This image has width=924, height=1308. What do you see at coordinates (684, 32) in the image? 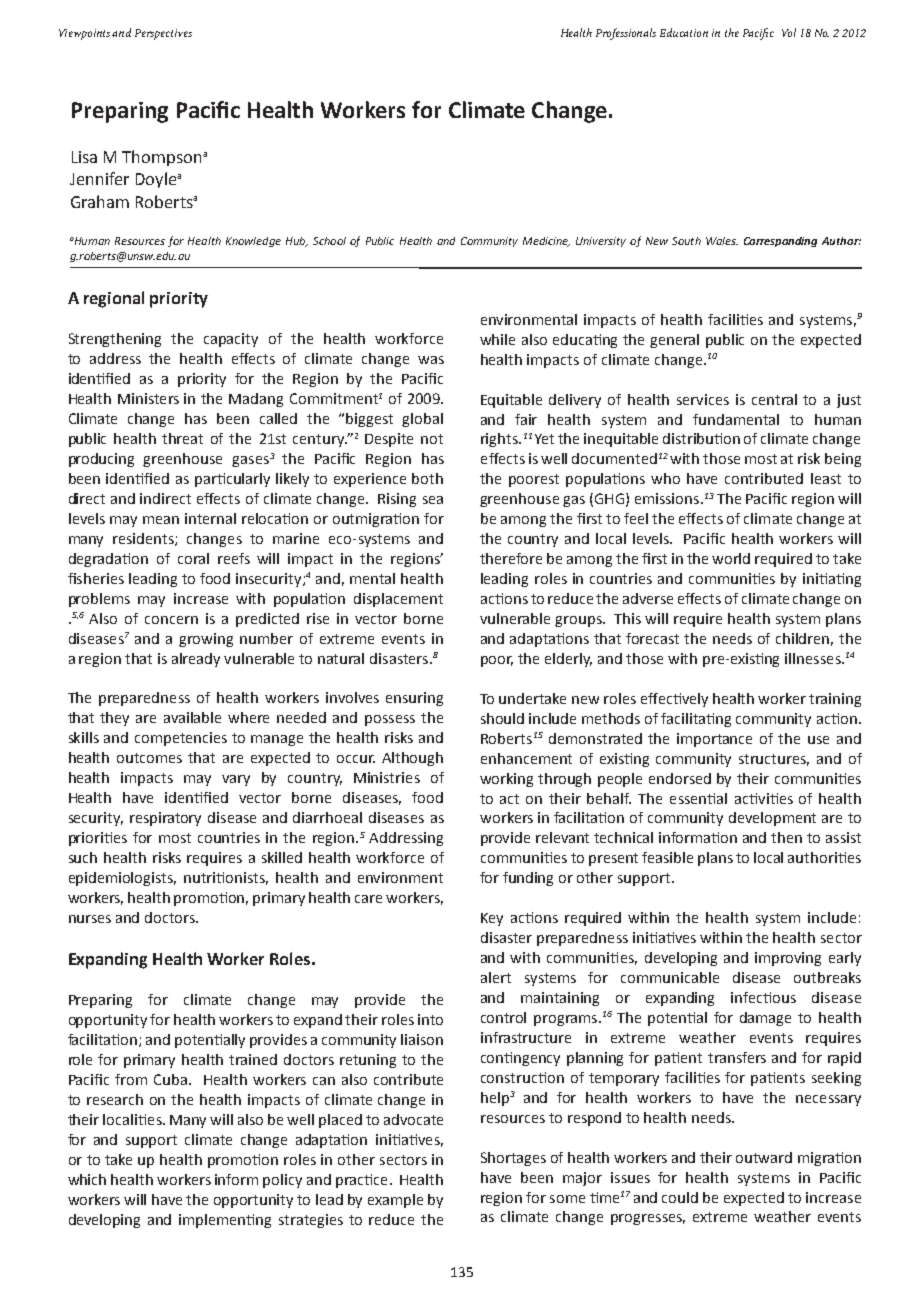
I see `Education` at bounding box center [684, 32].
